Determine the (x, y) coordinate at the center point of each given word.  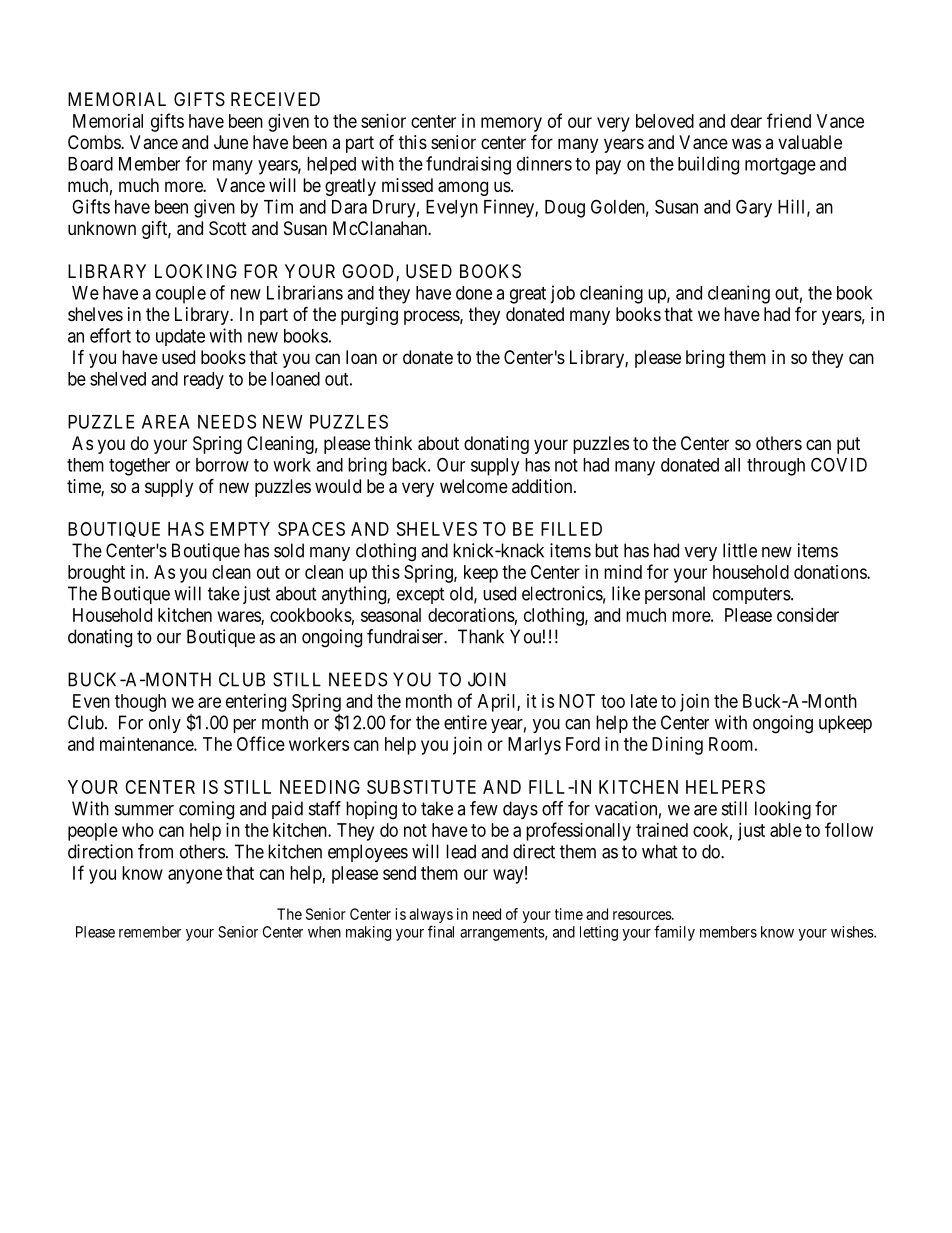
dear (746, 121)
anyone (195, 876)
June (231, 142)
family (674, 933)
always (431, 917)
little (740, 550)
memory (511, 124)
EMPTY (240, 529)
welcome (474, 486)
